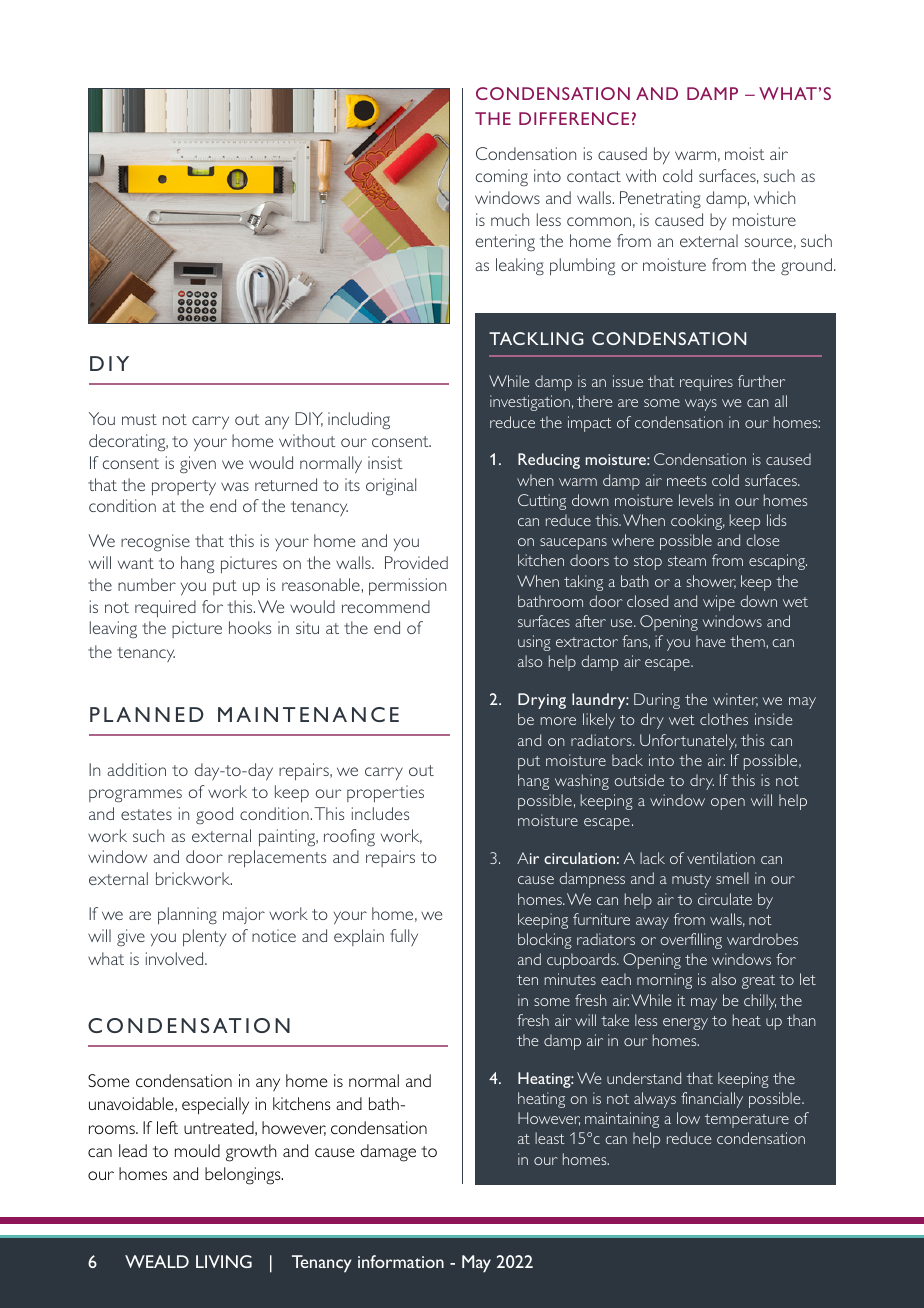  Describe the element at coordinates (735, 700) in the screenshot. I see `winter` at that location.
